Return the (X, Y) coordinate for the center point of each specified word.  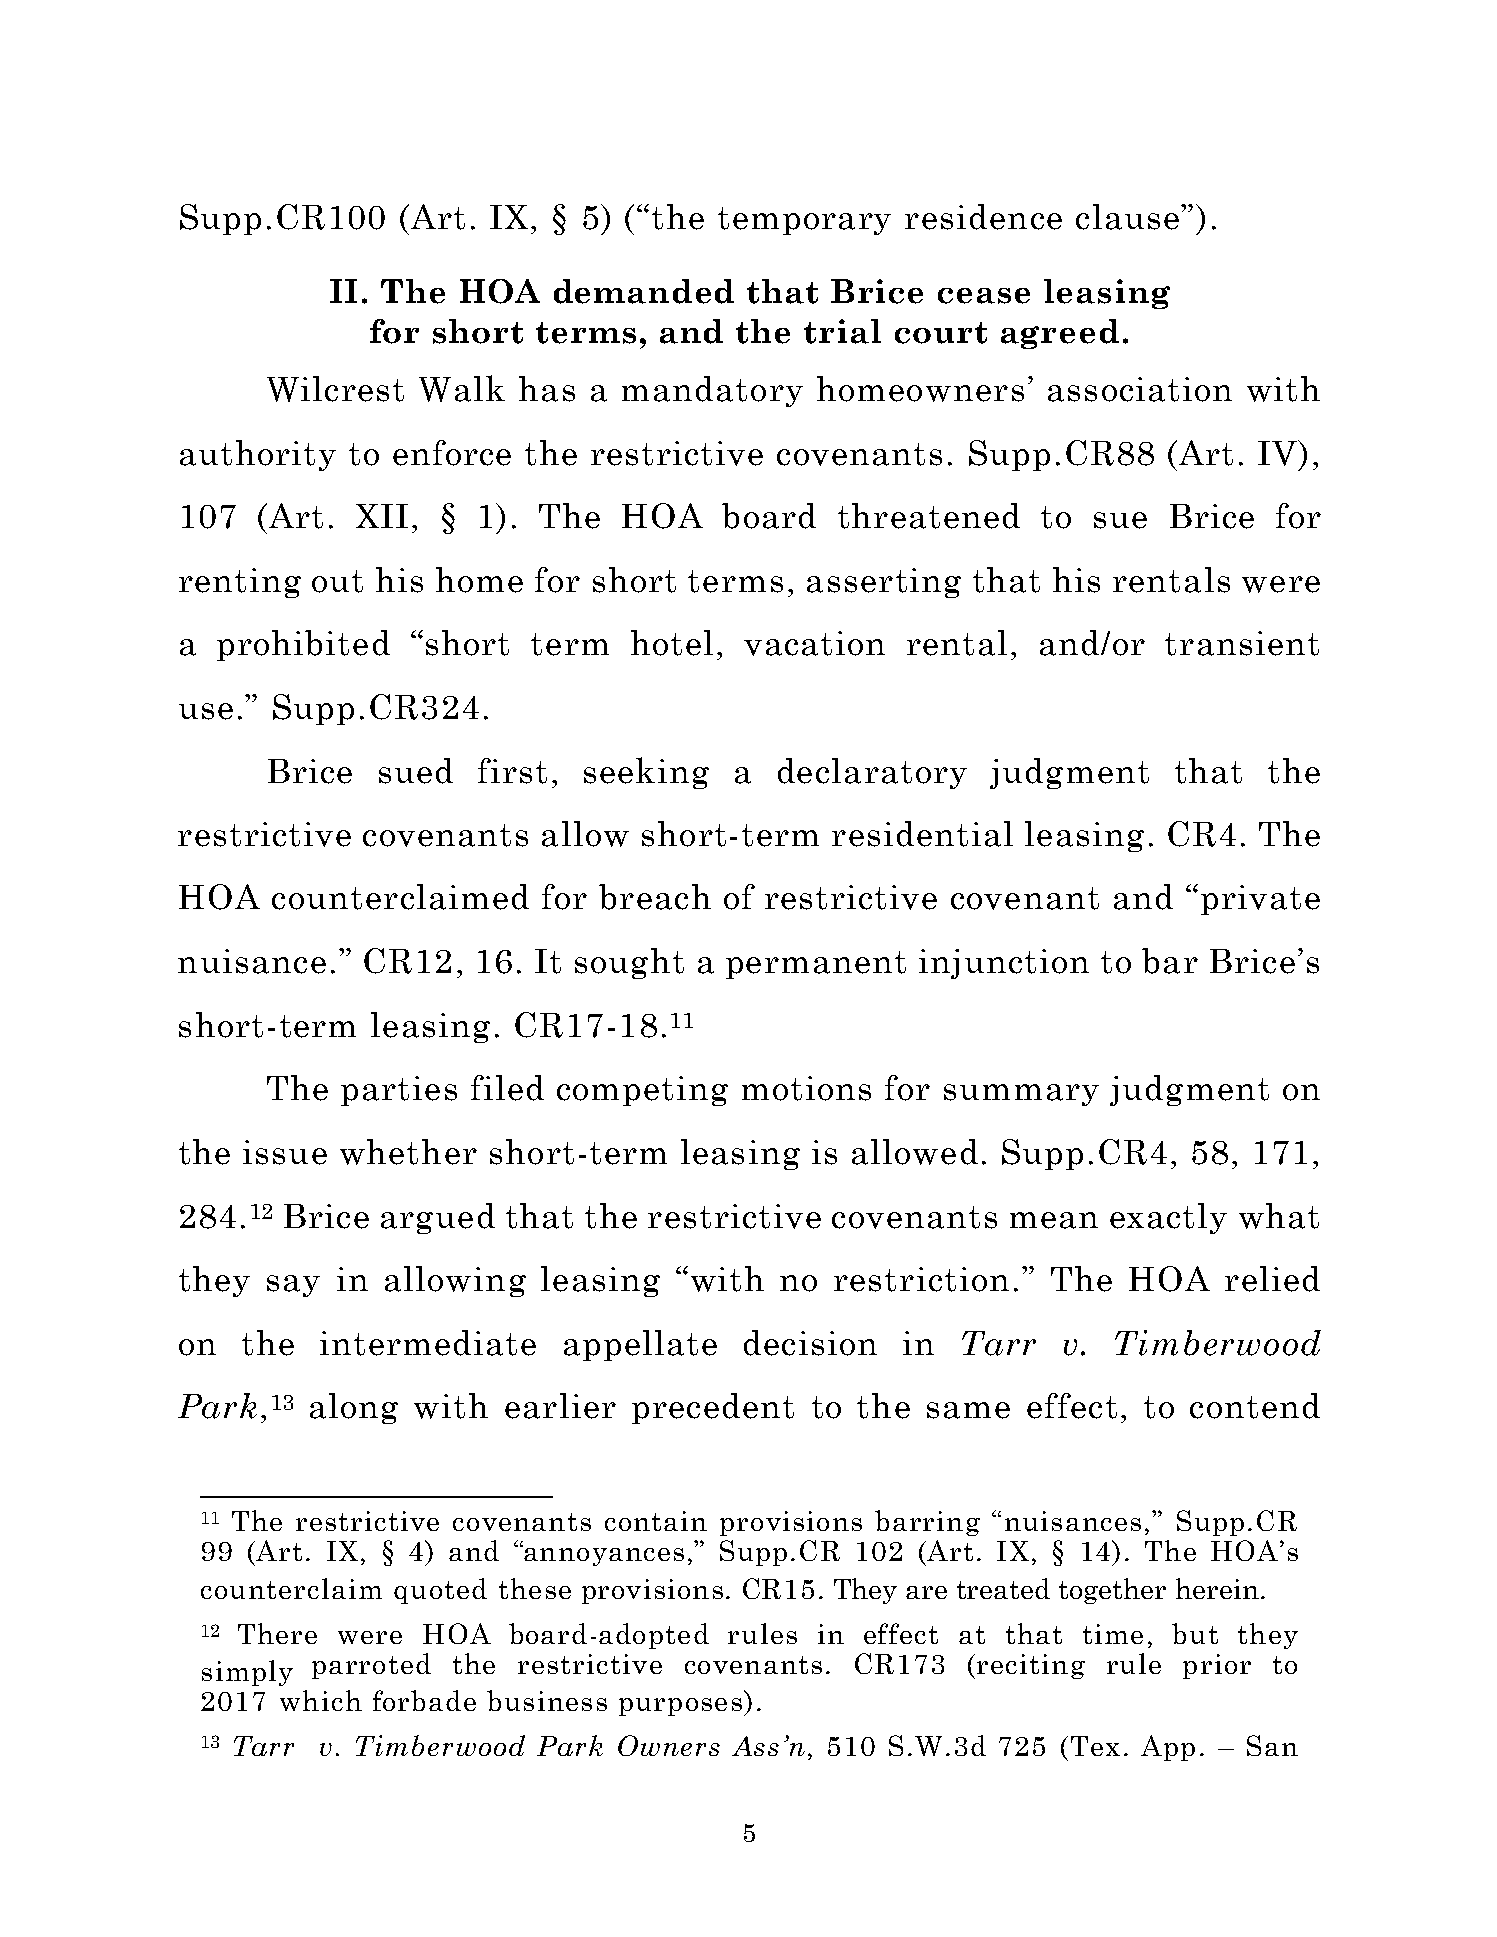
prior (1217, 1666)
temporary (804, 221)
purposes (680, 1707)
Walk (462, 388)
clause (1127, 217)
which (321, 1700)
